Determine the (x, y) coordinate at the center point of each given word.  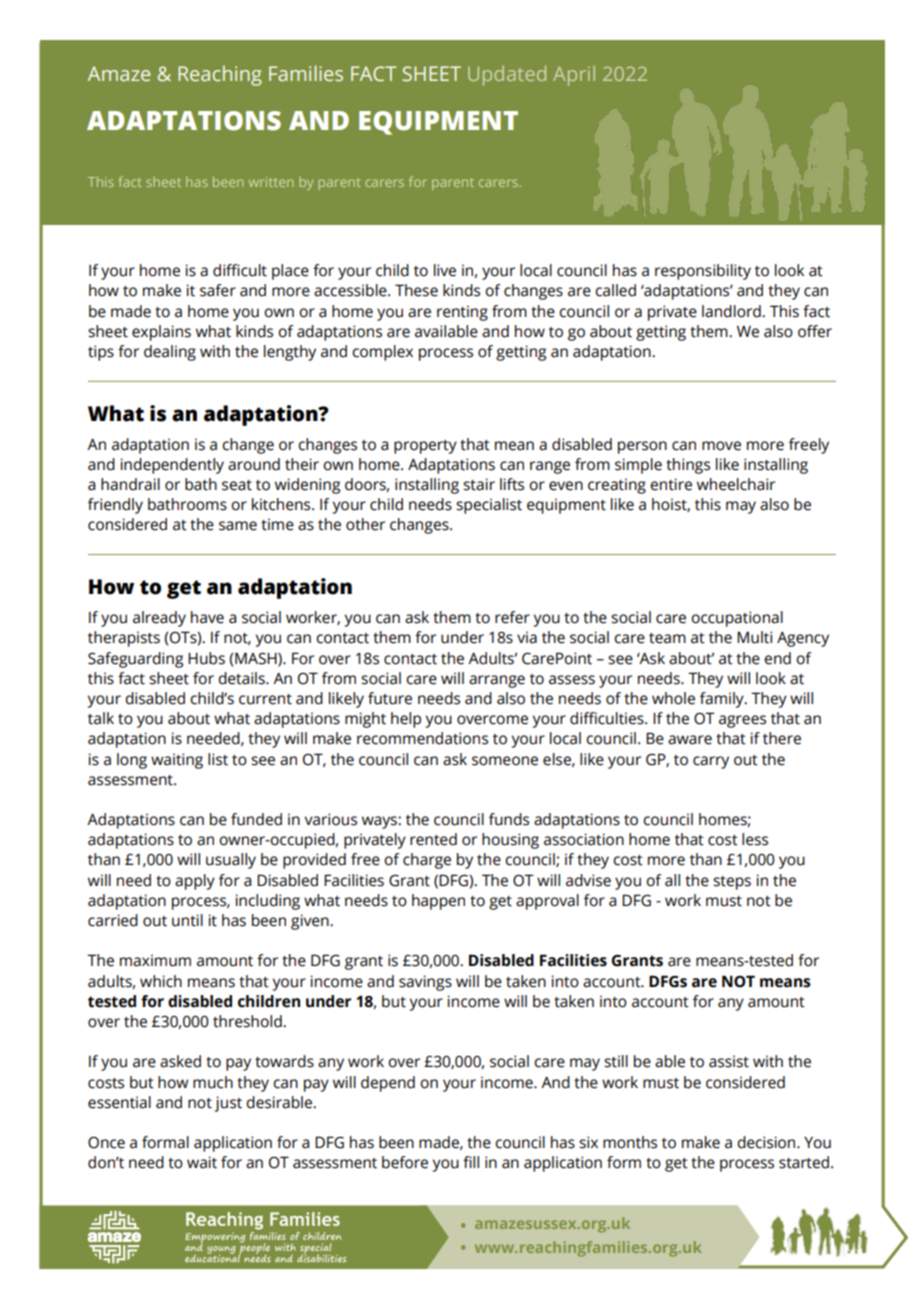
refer (512, 617)
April (574, 76)
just (228, 1104)
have (207, 617)
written (271, 182)
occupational (737, 619)
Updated (507, 76)
